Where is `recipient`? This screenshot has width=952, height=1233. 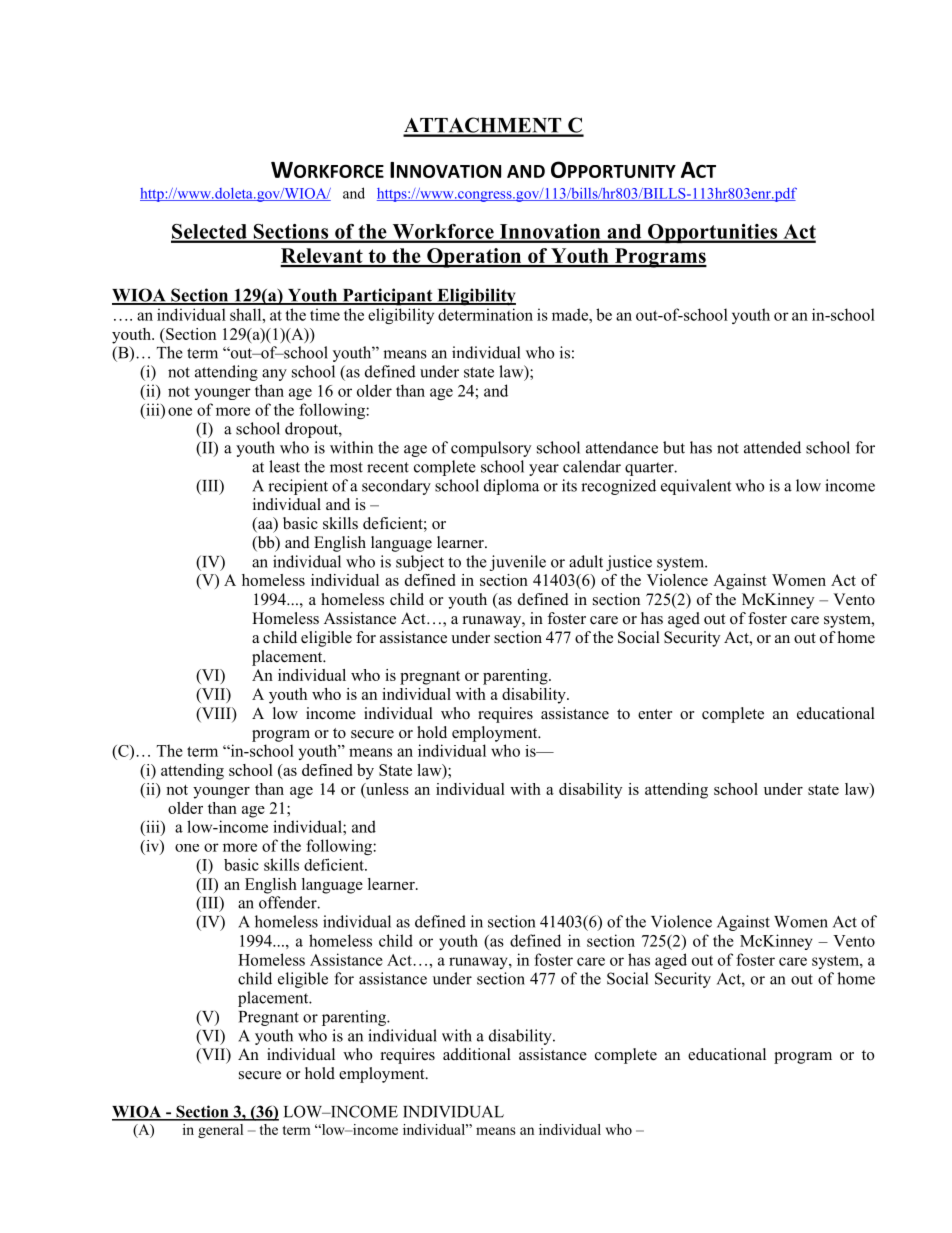
recipient is located at coordinates (298, 487).
